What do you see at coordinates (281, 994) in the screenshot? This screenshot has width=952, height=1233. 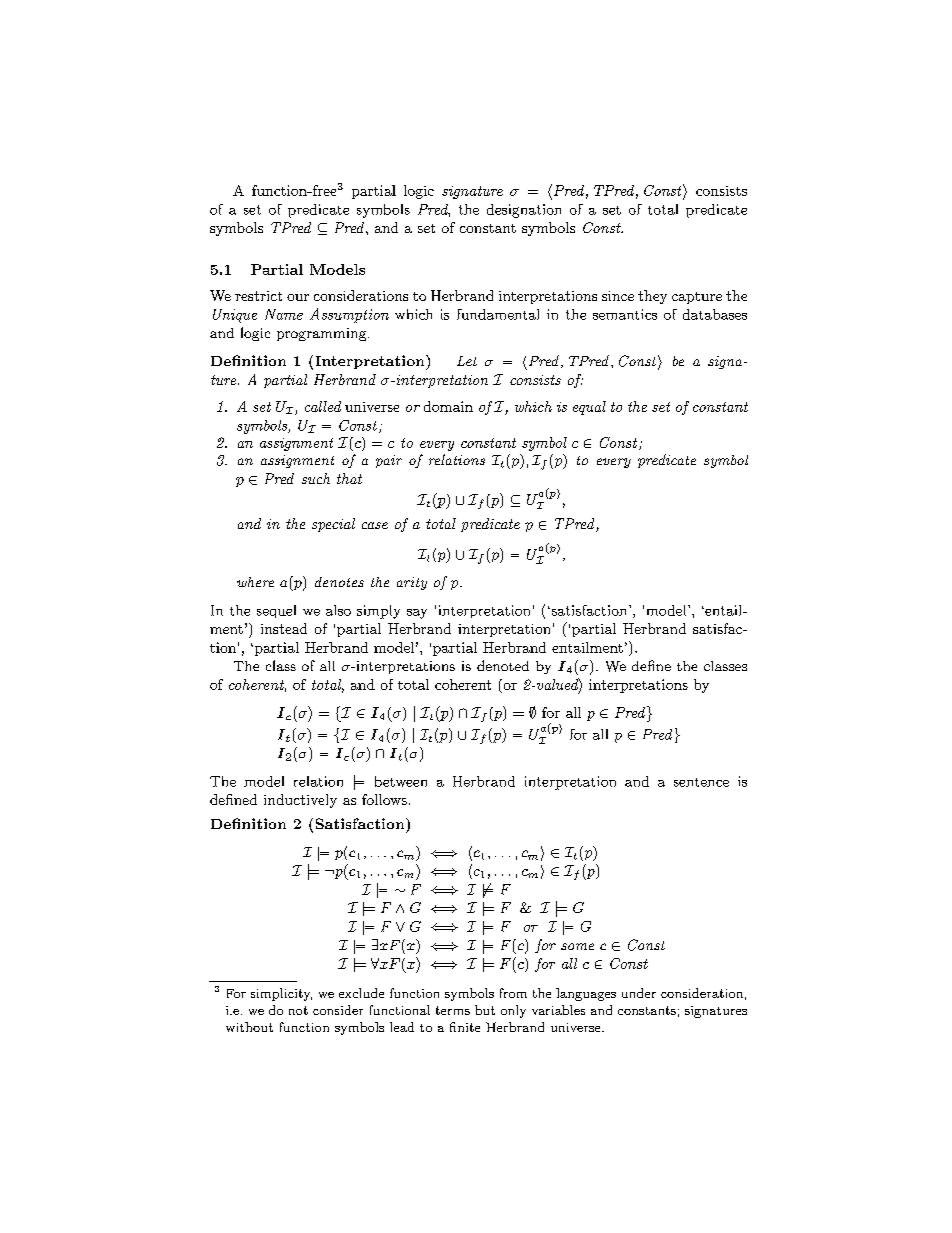 I see `simplicity` at bounding box center [281, 994].
